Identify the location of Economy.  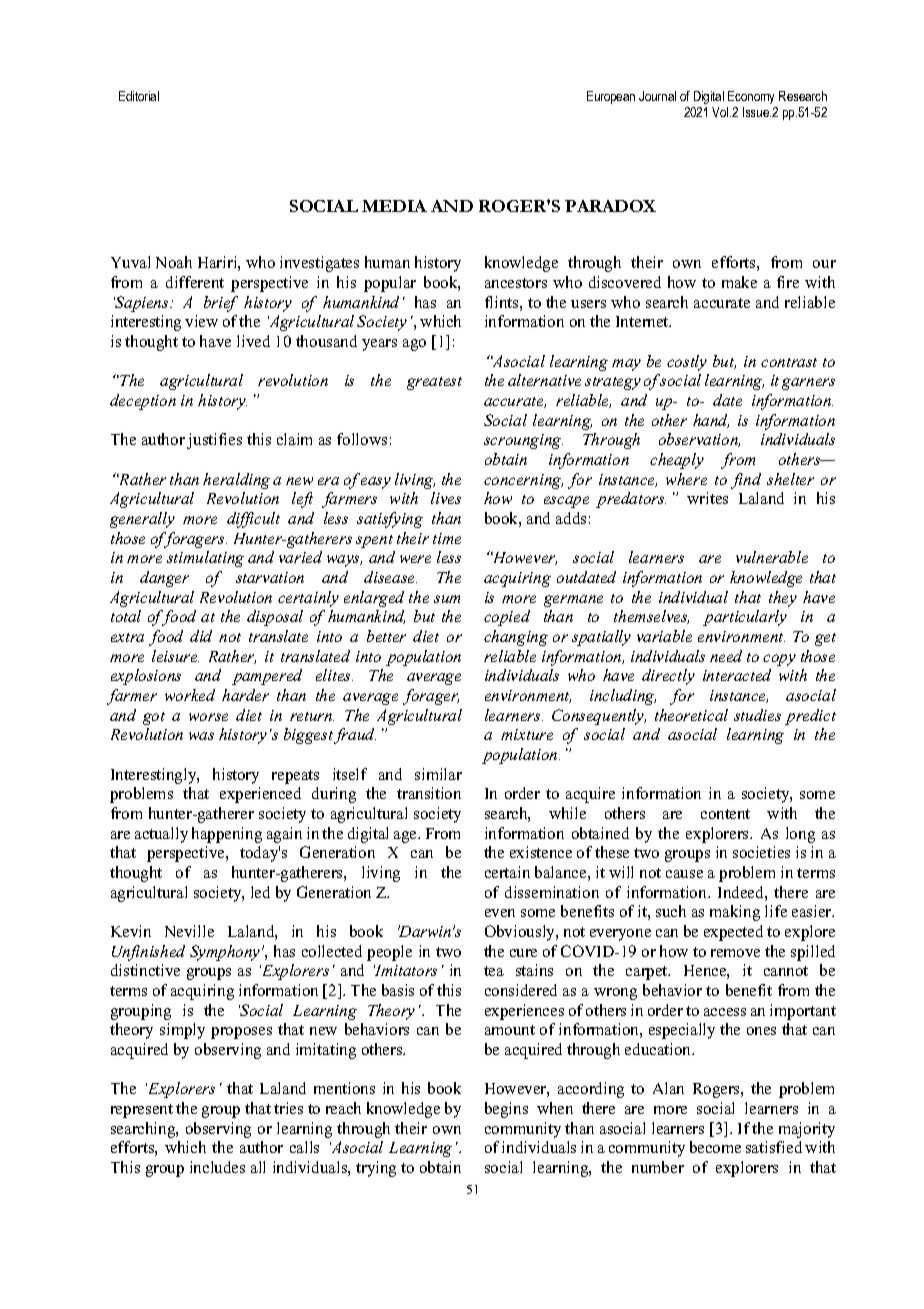
(751, 97).
